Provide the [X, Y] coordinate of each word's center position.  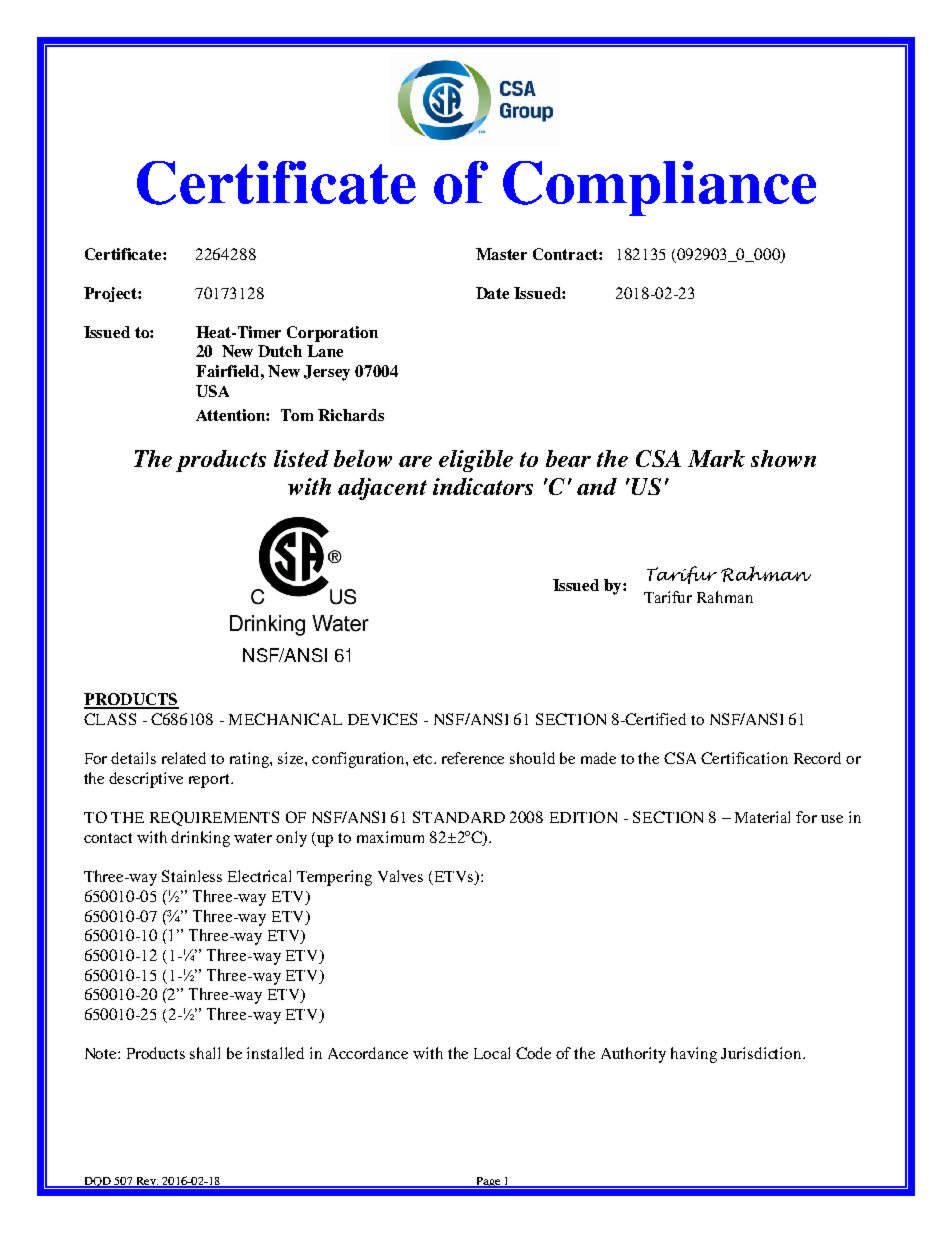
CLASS [110, 719]
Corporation [332, 334]
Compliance [659, 188]
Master [501, 254]
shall [205, 1053]
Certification [744, 758]
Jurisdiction [762, 1053]
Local [492, 1053]
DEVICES [382, 719]
